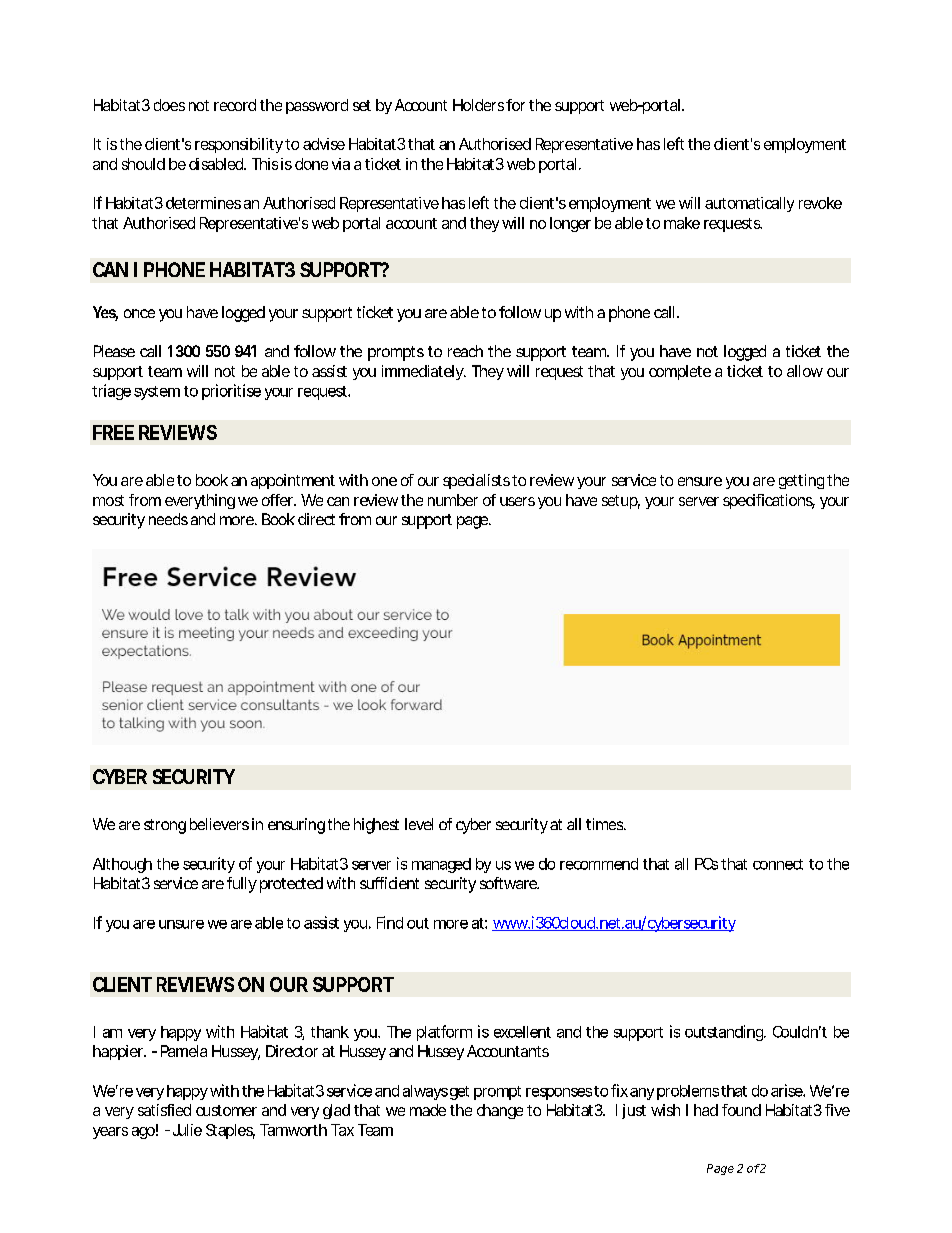 The image size is (952, 1233). What do you see at coordinates (500, 1111) in the screenshot?
I see `change` at bounding box center [500, 1111].
